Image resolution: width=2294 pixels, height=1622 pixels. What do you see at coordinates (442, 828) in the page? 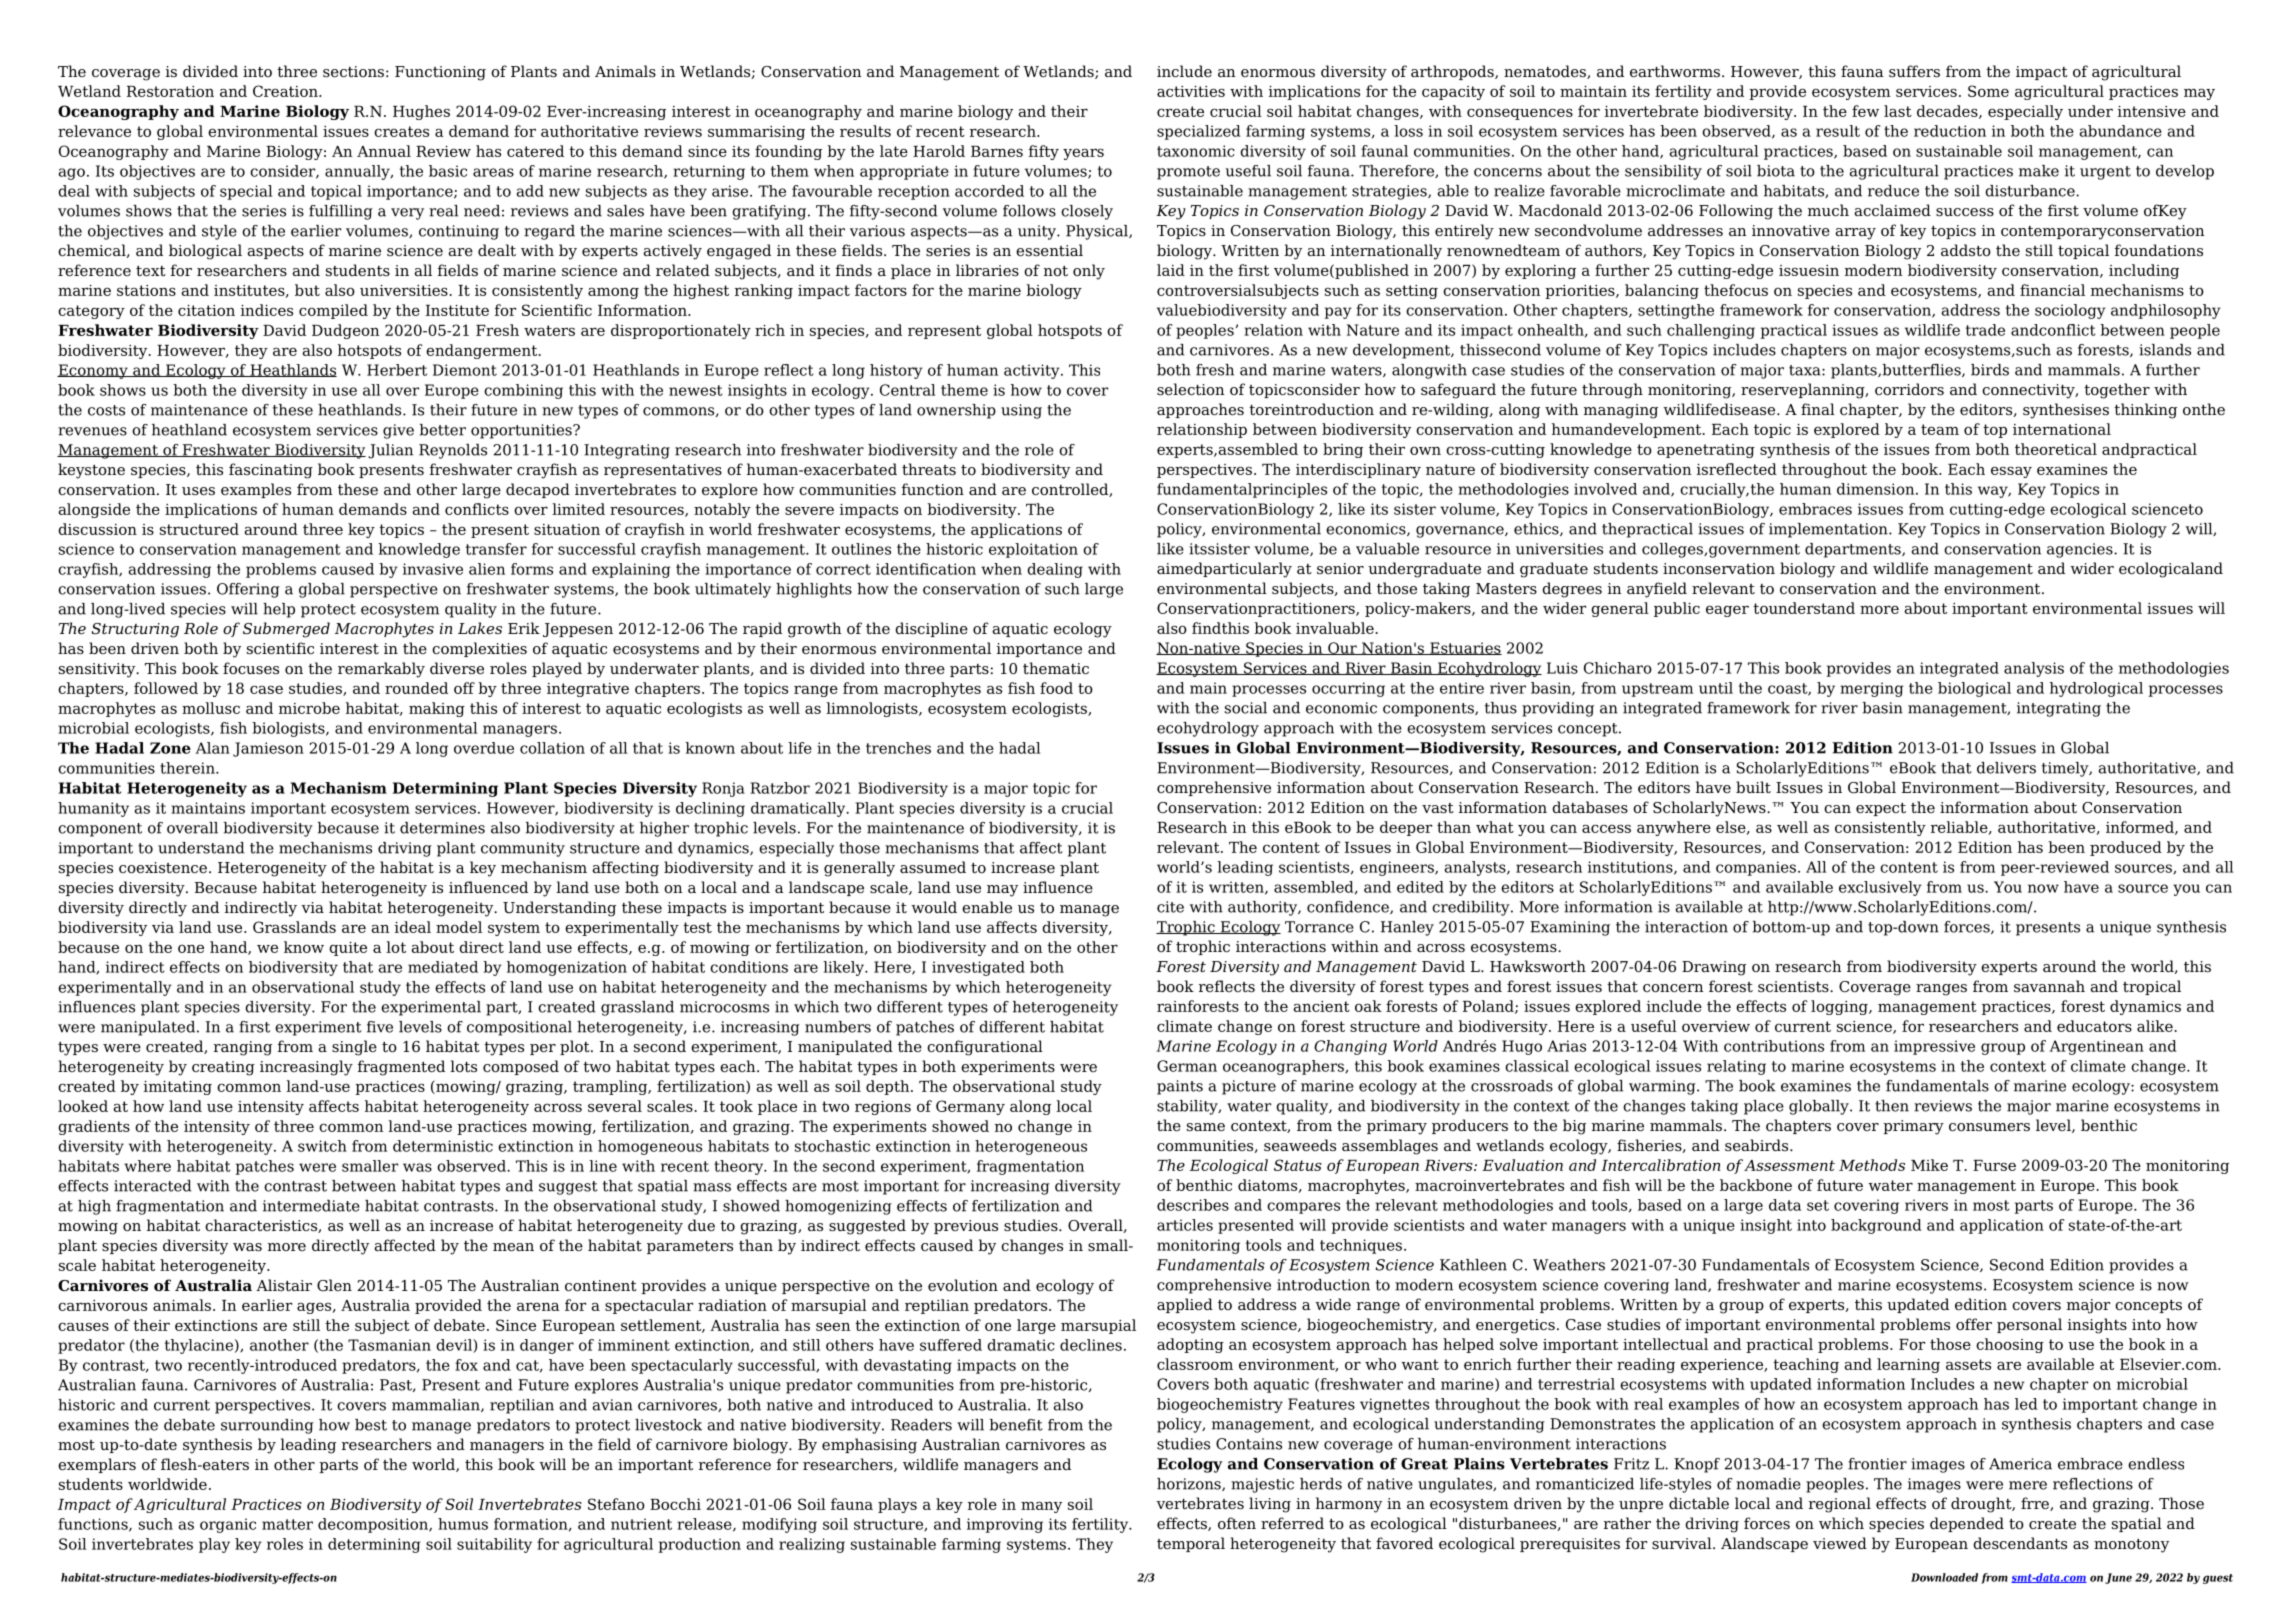
I see `determines` at bounding box center [442, 828].
